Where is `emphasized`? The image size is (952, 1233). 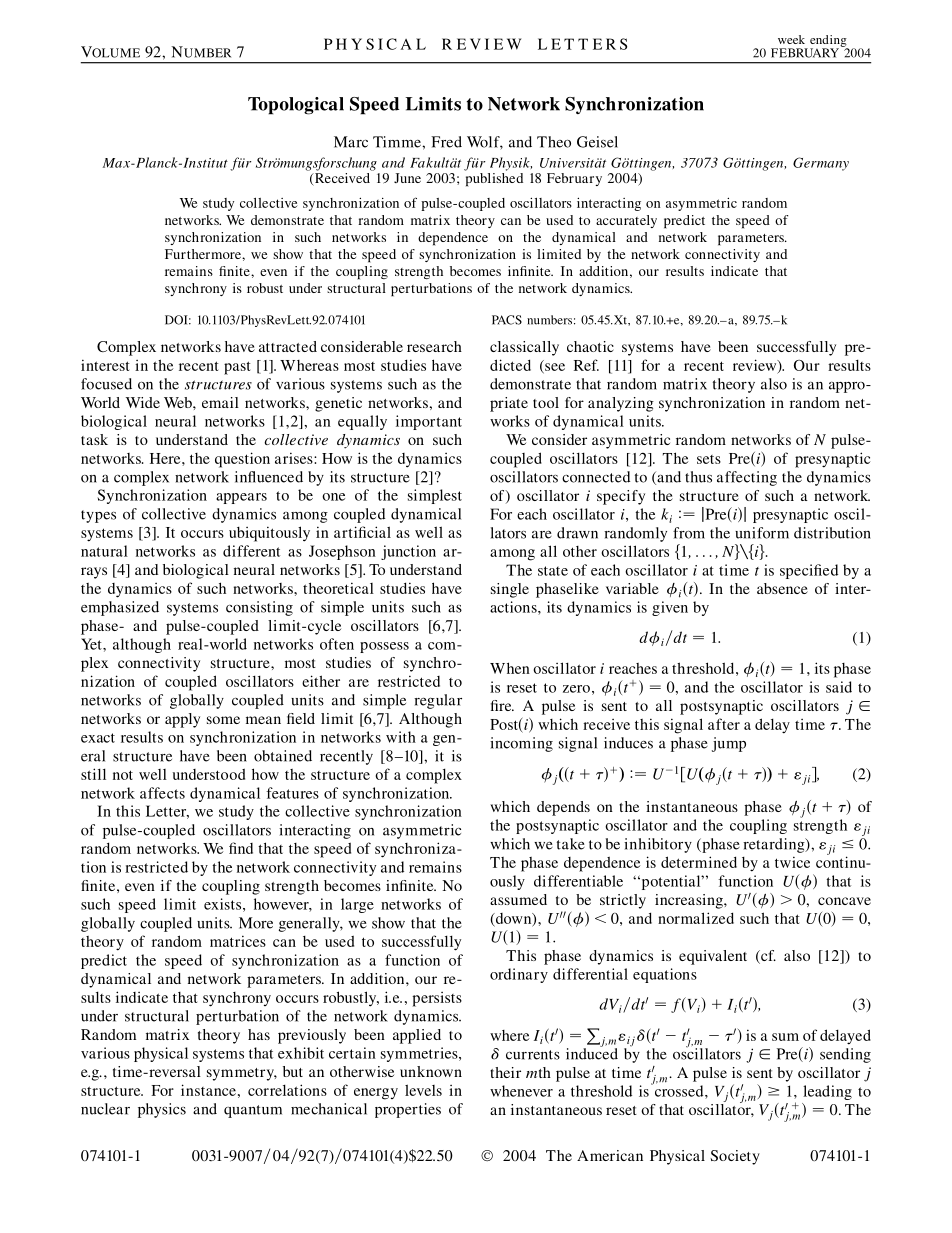 emphasized is located at coordinates (120, 608).
